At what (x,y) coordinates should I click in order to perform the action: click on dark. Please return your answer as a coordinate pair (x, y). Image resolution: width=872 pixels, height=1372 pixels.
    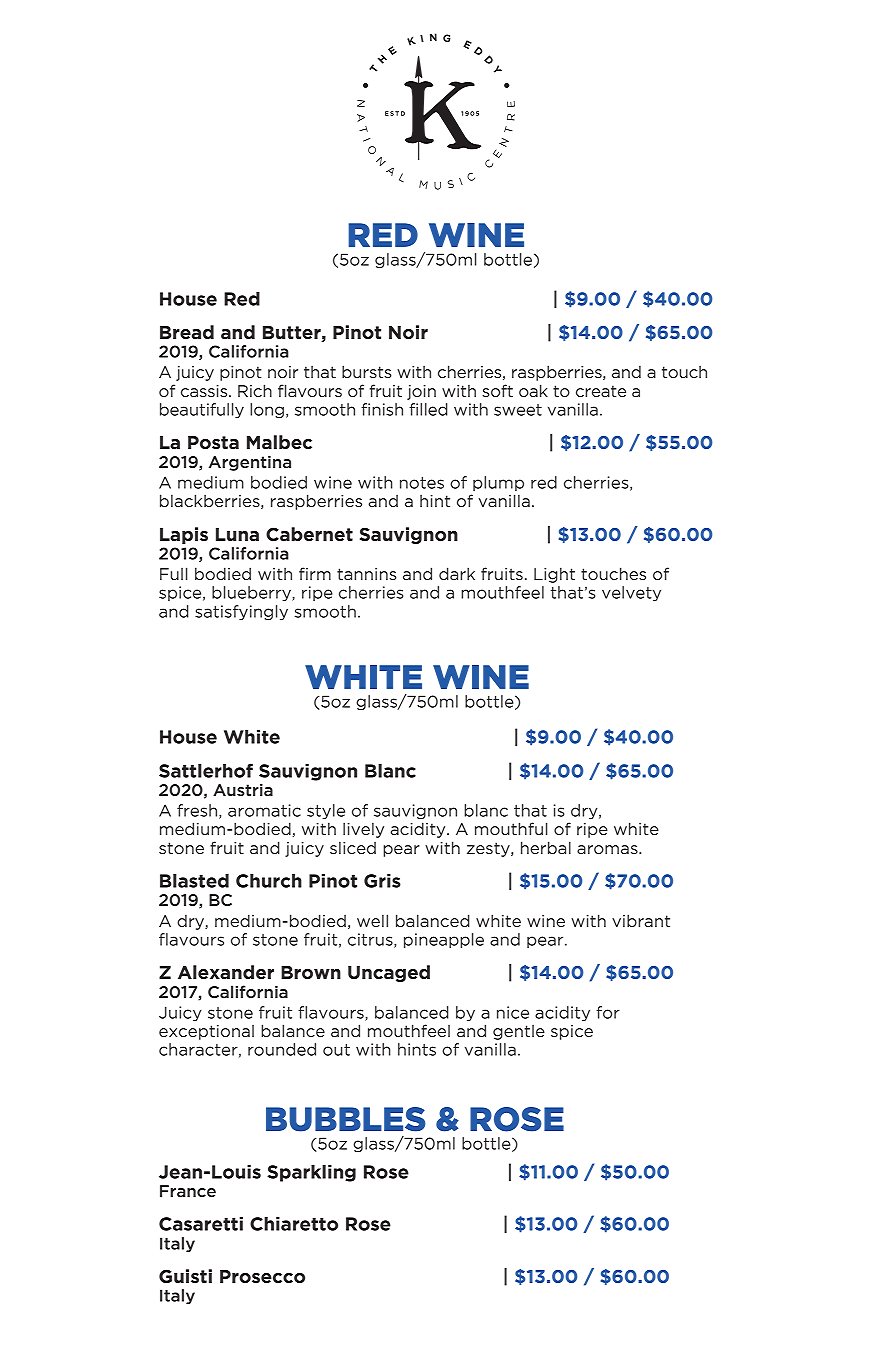
    Looking at the image, I should click on (457, 573).
